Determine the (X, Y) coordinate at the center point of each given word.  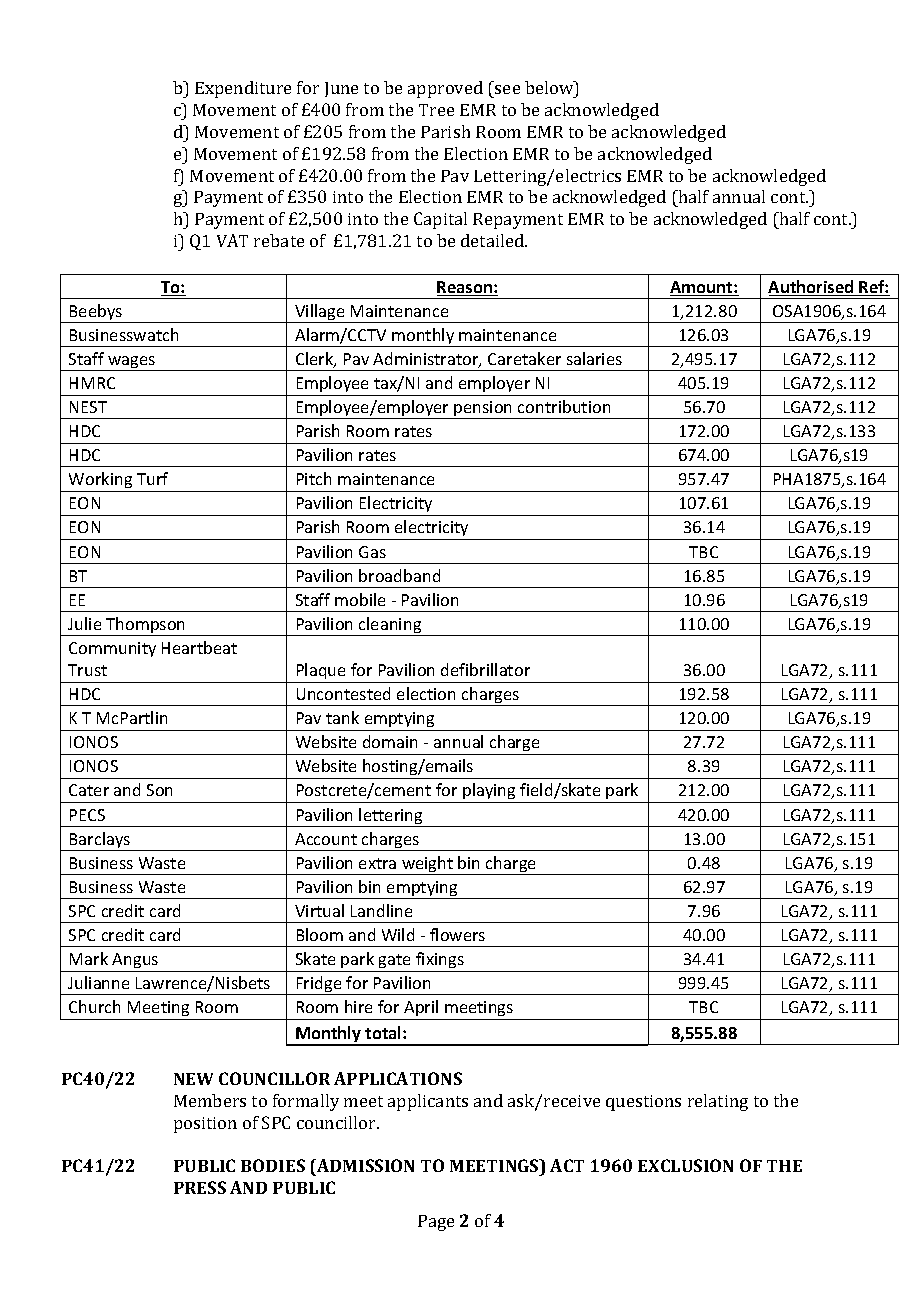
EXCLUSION (685, 1165)
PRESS (200, 1187)
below (550, 87)
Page (436, 1223)
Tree (436, 110)
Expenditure (243, 89)
